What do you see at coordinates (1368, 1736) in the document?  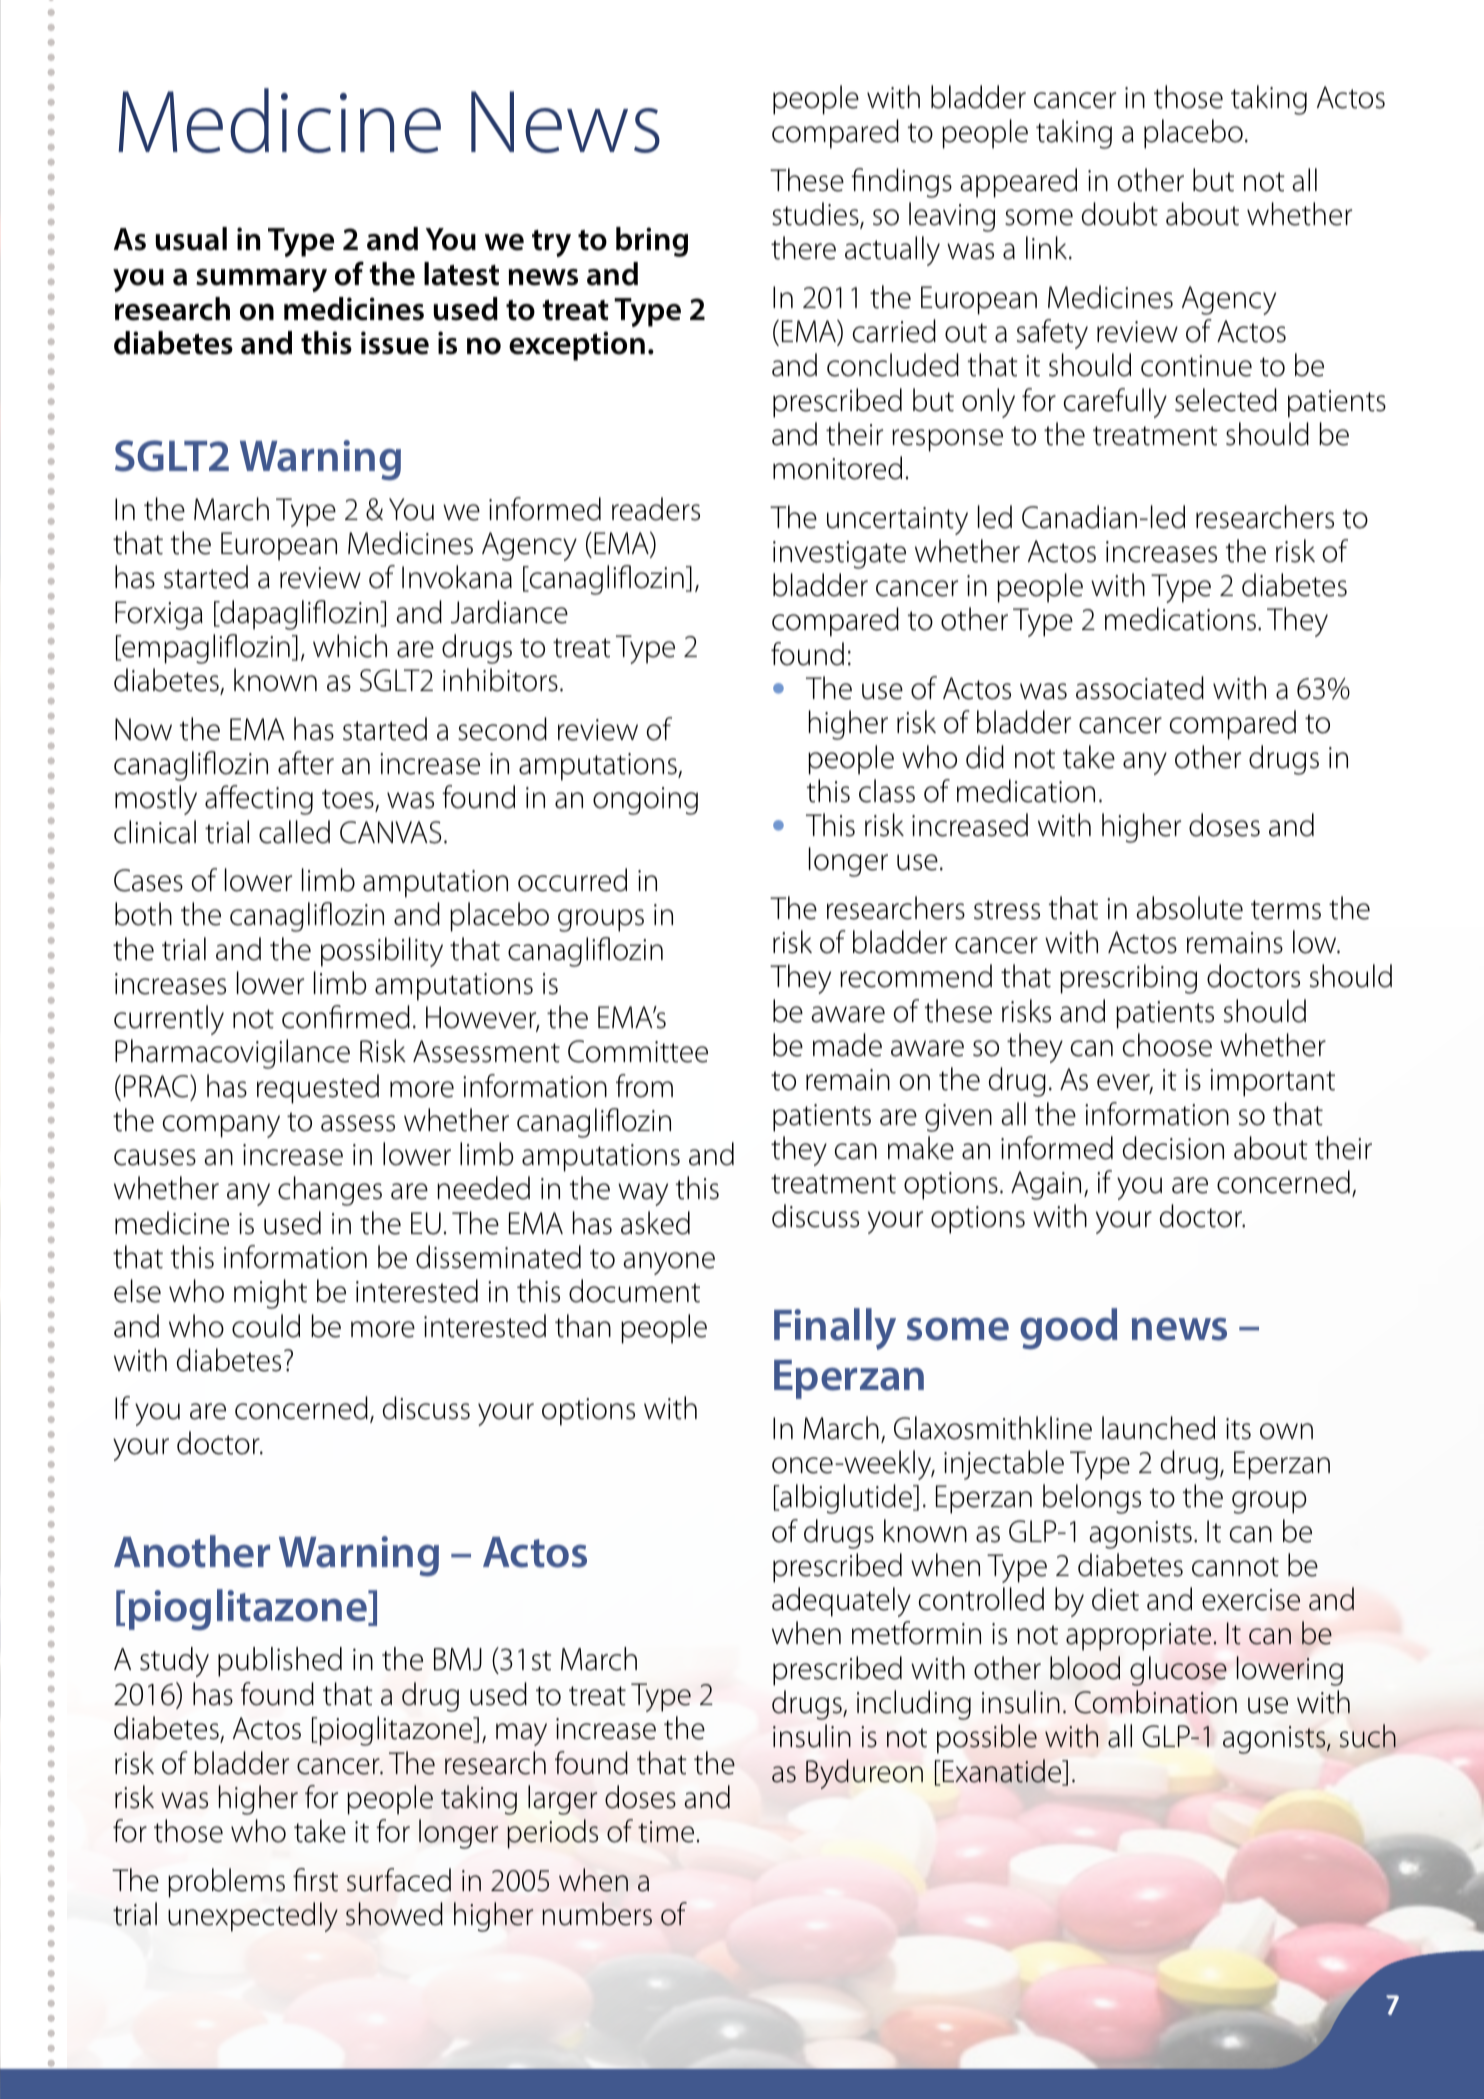 I see `such` at bounding box center [1368, 1736].
